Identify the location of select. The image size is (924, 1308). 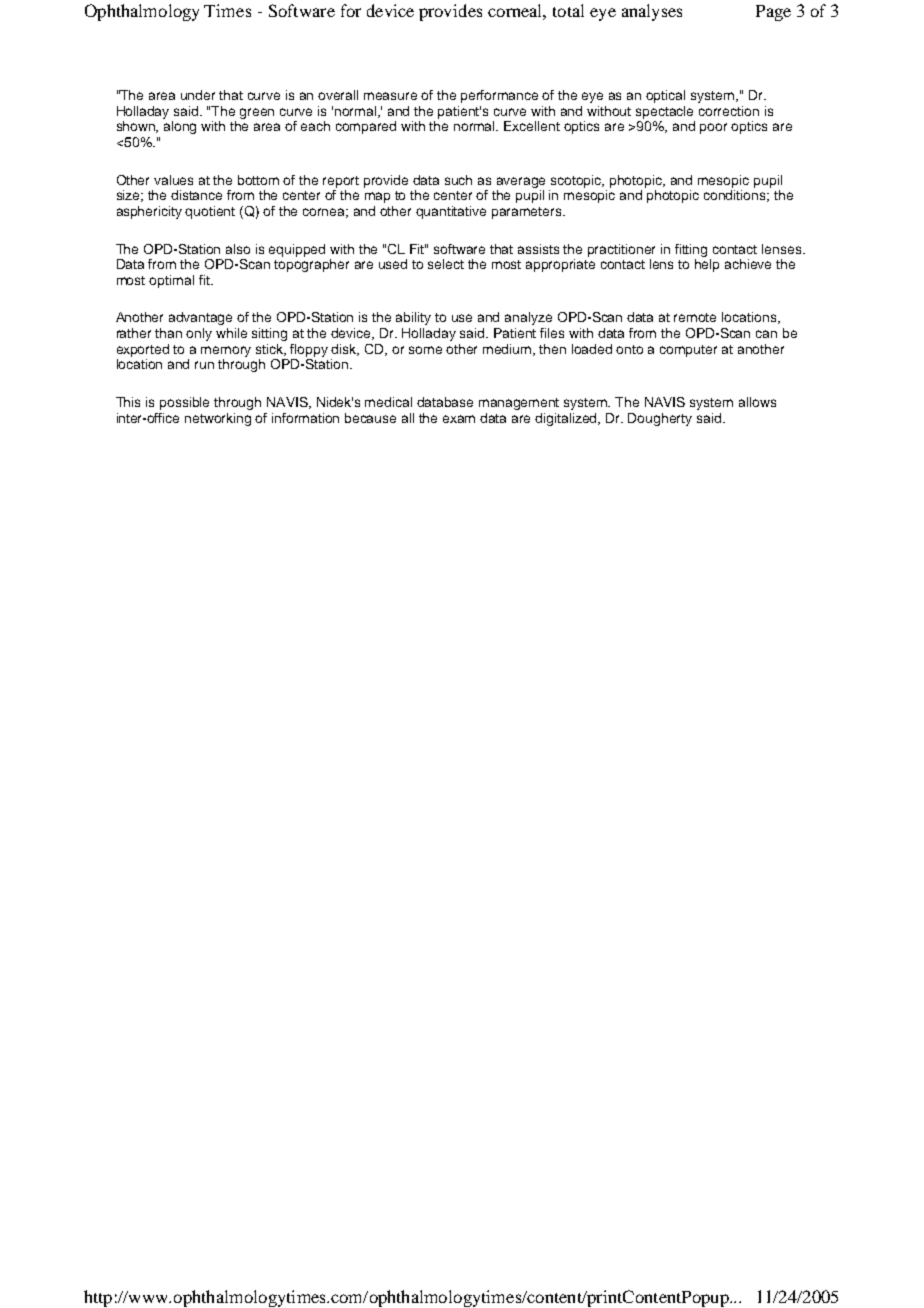
(446, 264).
